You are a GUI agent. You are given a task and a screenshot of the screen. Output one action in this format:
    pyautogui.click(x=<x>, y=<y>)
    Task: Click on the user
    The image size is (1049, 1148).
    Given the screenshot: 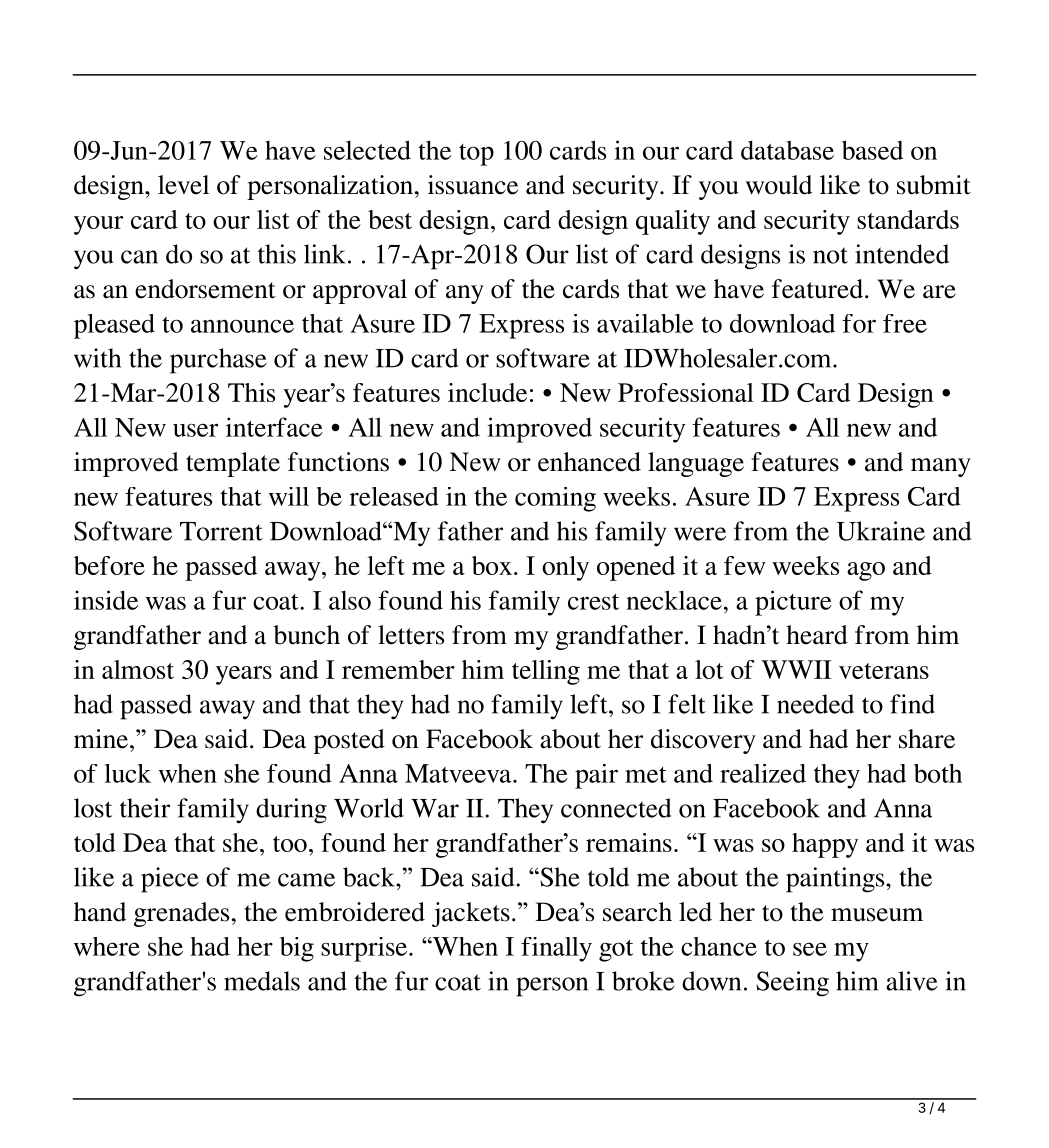 What is the action you would take?
    pyautogui.click(x=195, y=430)
